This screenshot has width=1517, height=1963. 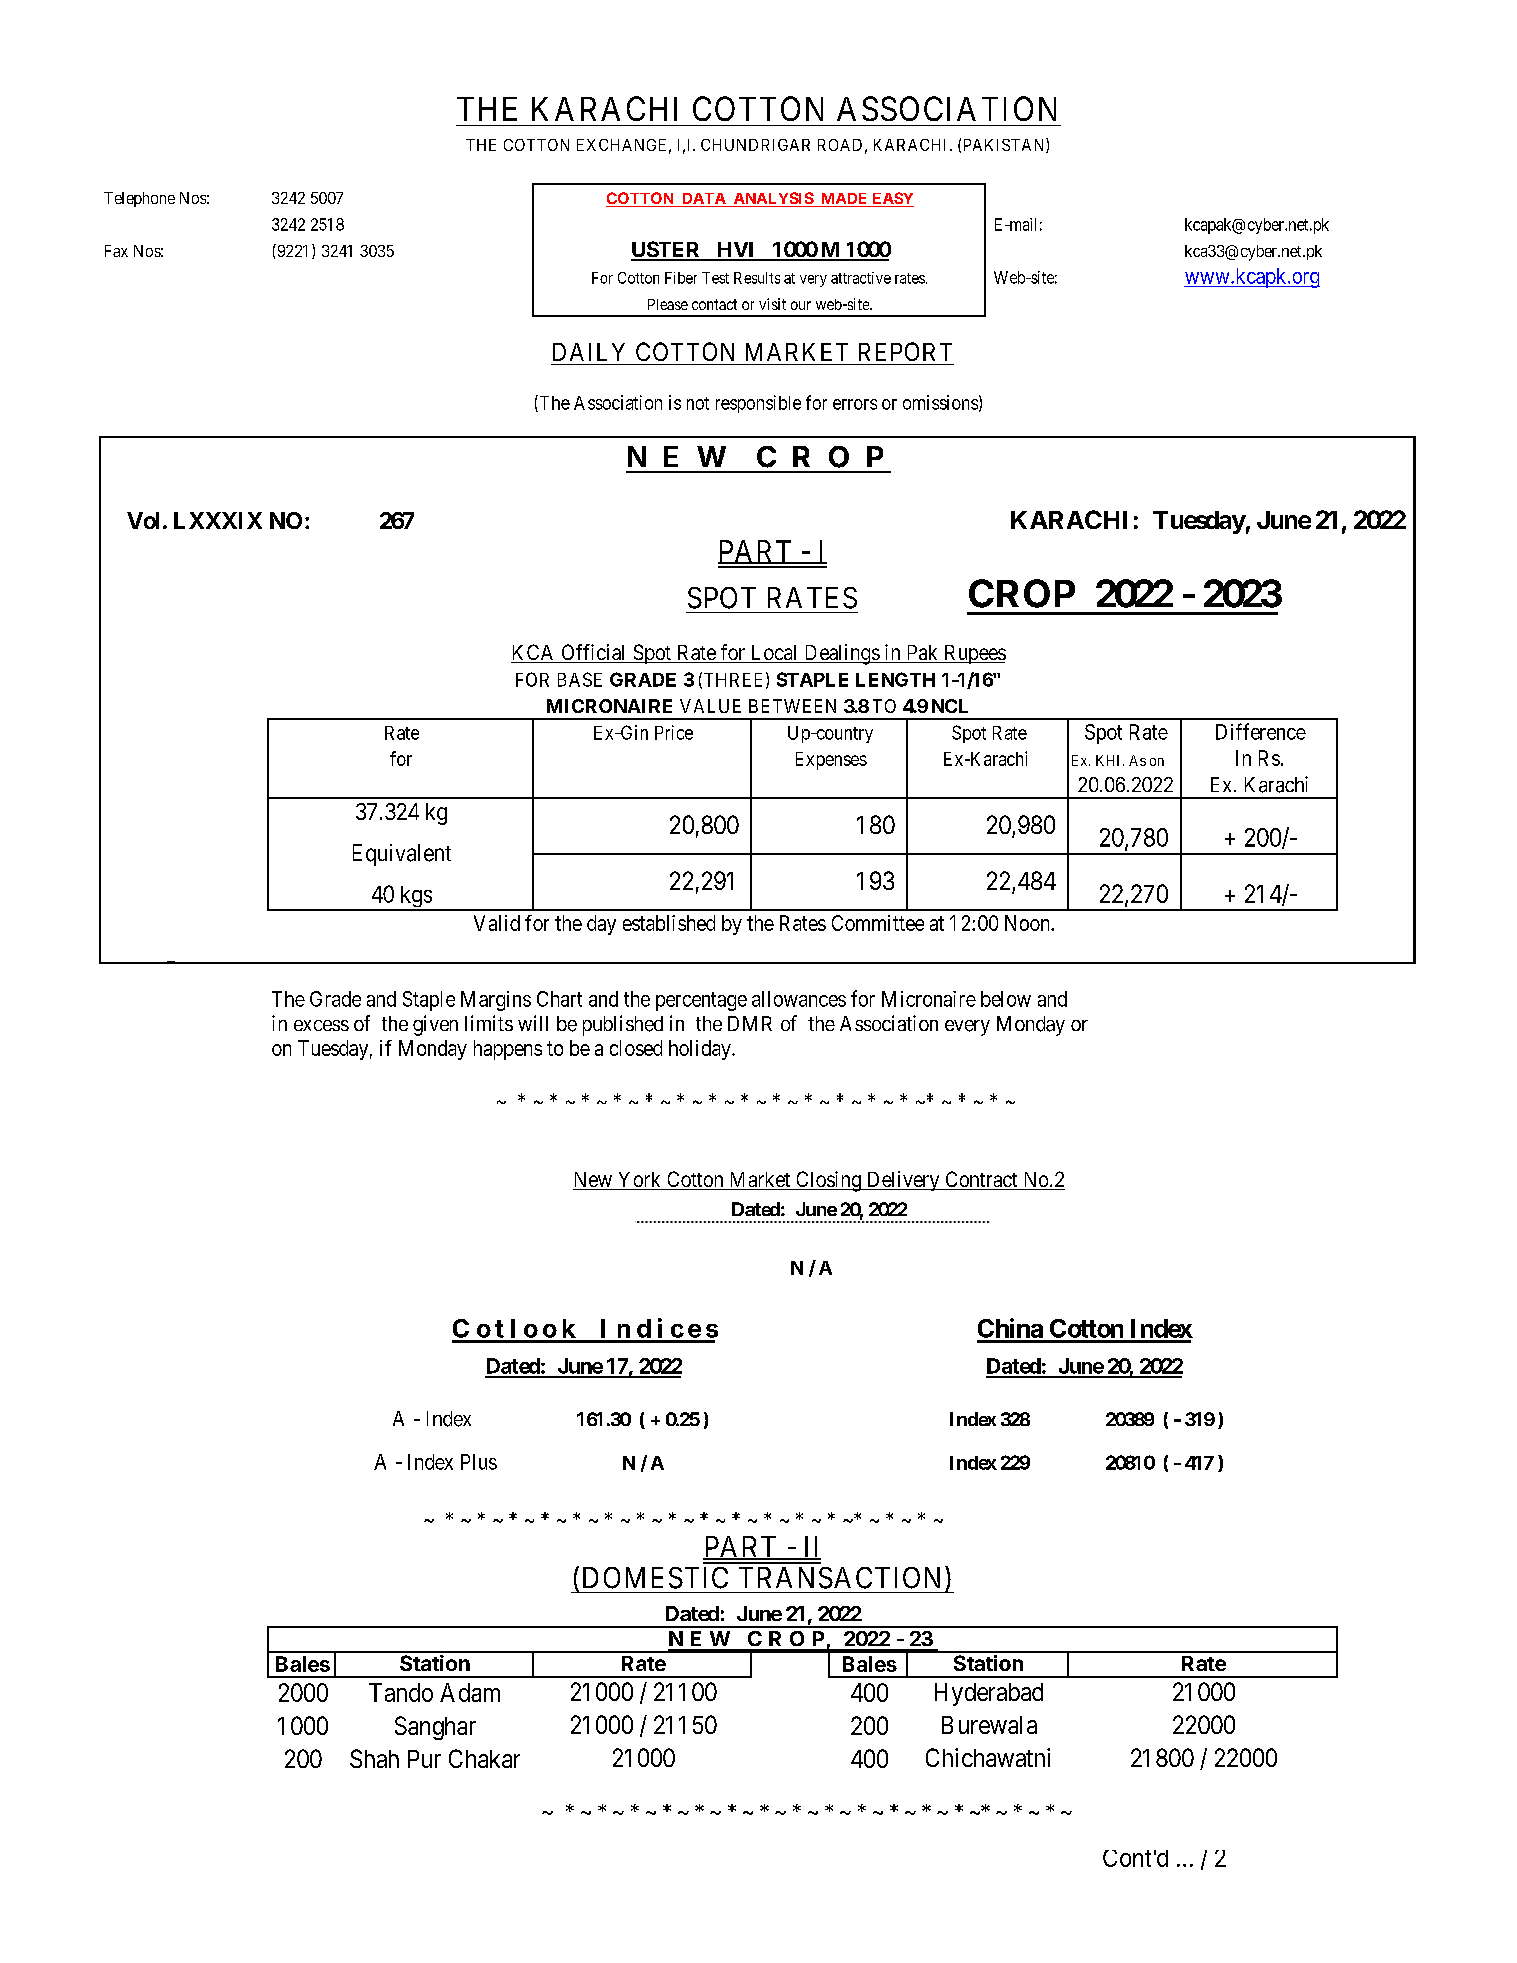 What do you see at coordinates (374, 1758) in the screenshot?
I see `Shah` at bounding box center [374, 1758].
